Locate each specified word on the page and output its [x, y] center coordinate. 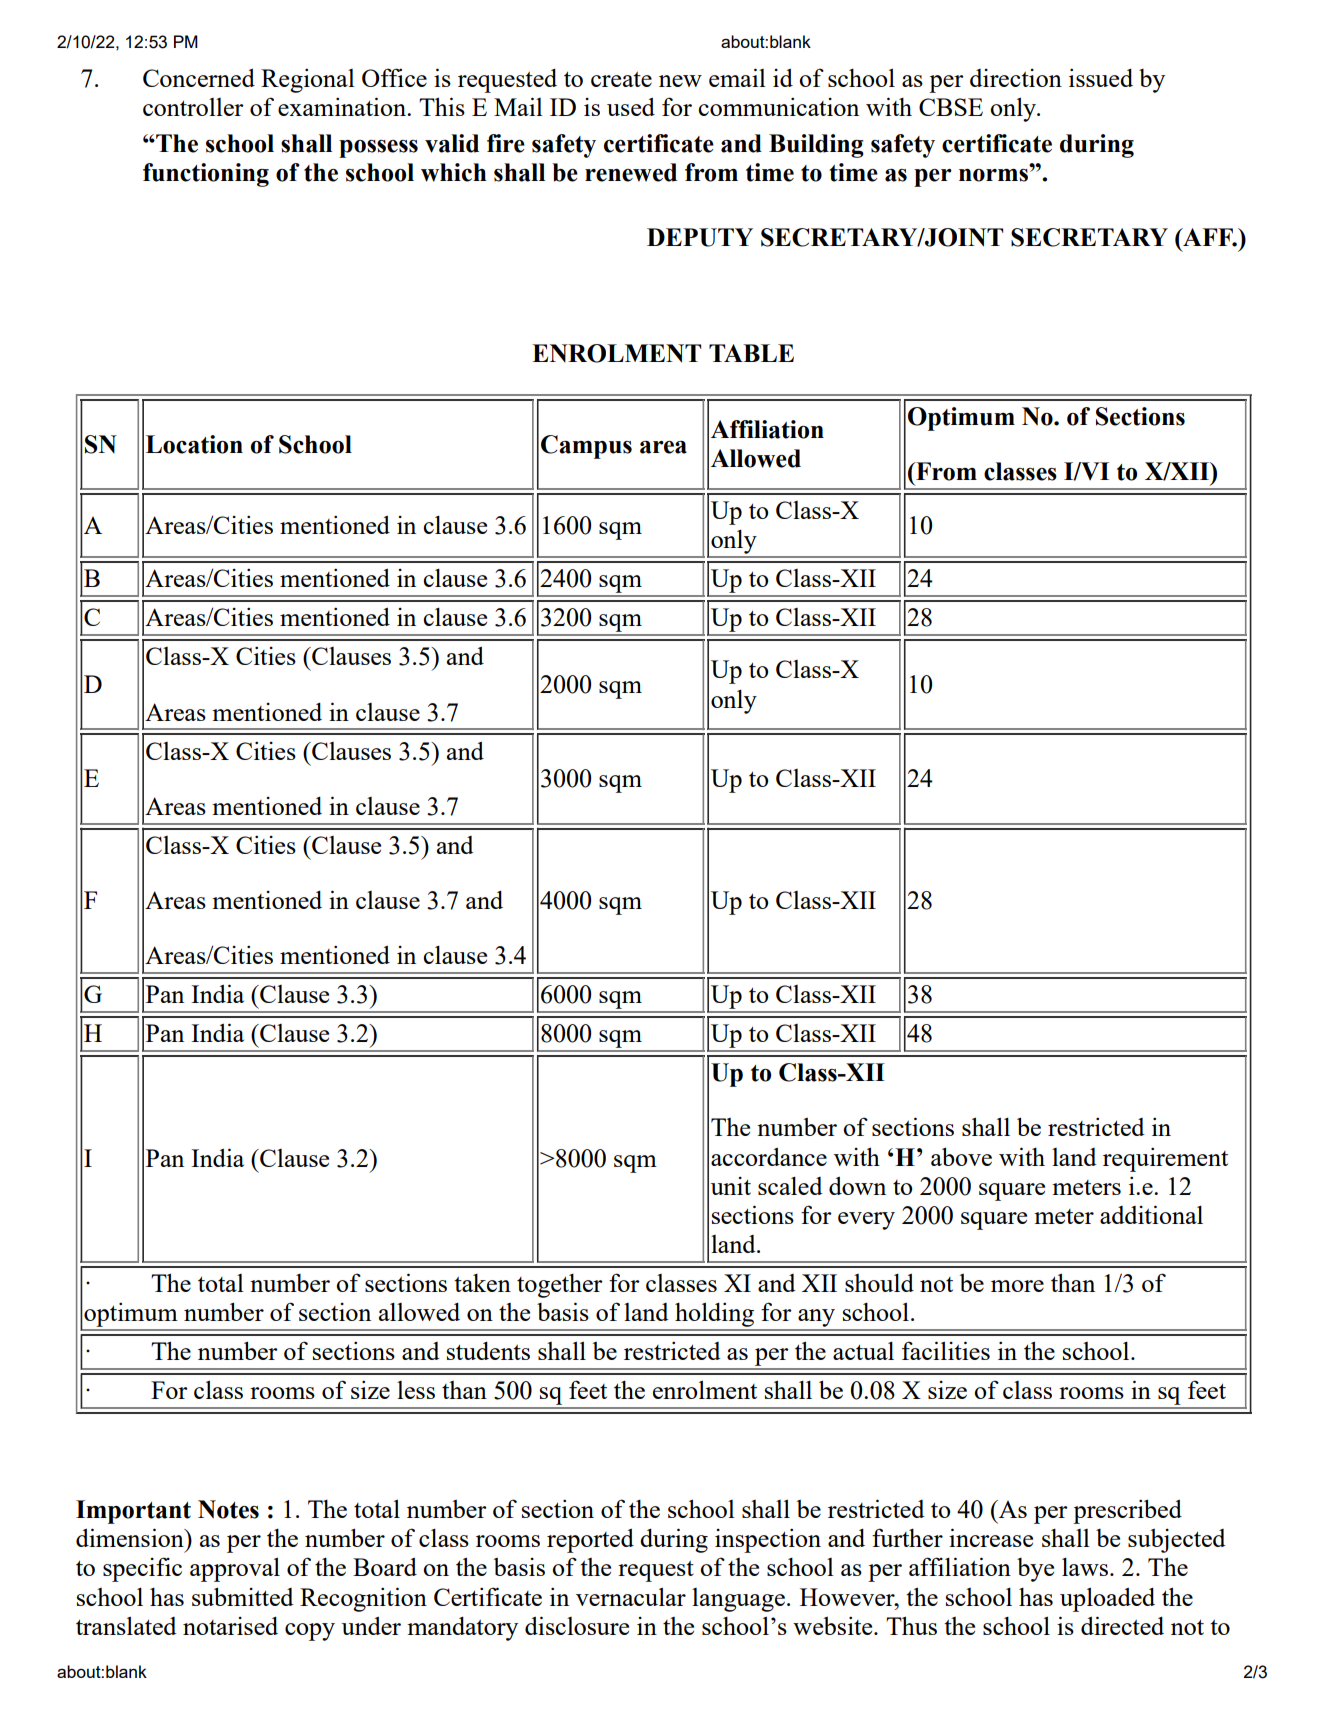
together [560, 1286]
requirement [1165, 1159]
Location [194, 444]
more [1017, 1286]
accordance [769, 1156]
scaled [790, 1185]
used [631, 106]
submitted [243, 1596]
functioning [206, 175]
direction [1016, 78]
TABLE [751, 353]
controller [193, 107]
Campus [586, 447]
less [416, 1390]
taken [482, 1283]
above [961, 1156]
